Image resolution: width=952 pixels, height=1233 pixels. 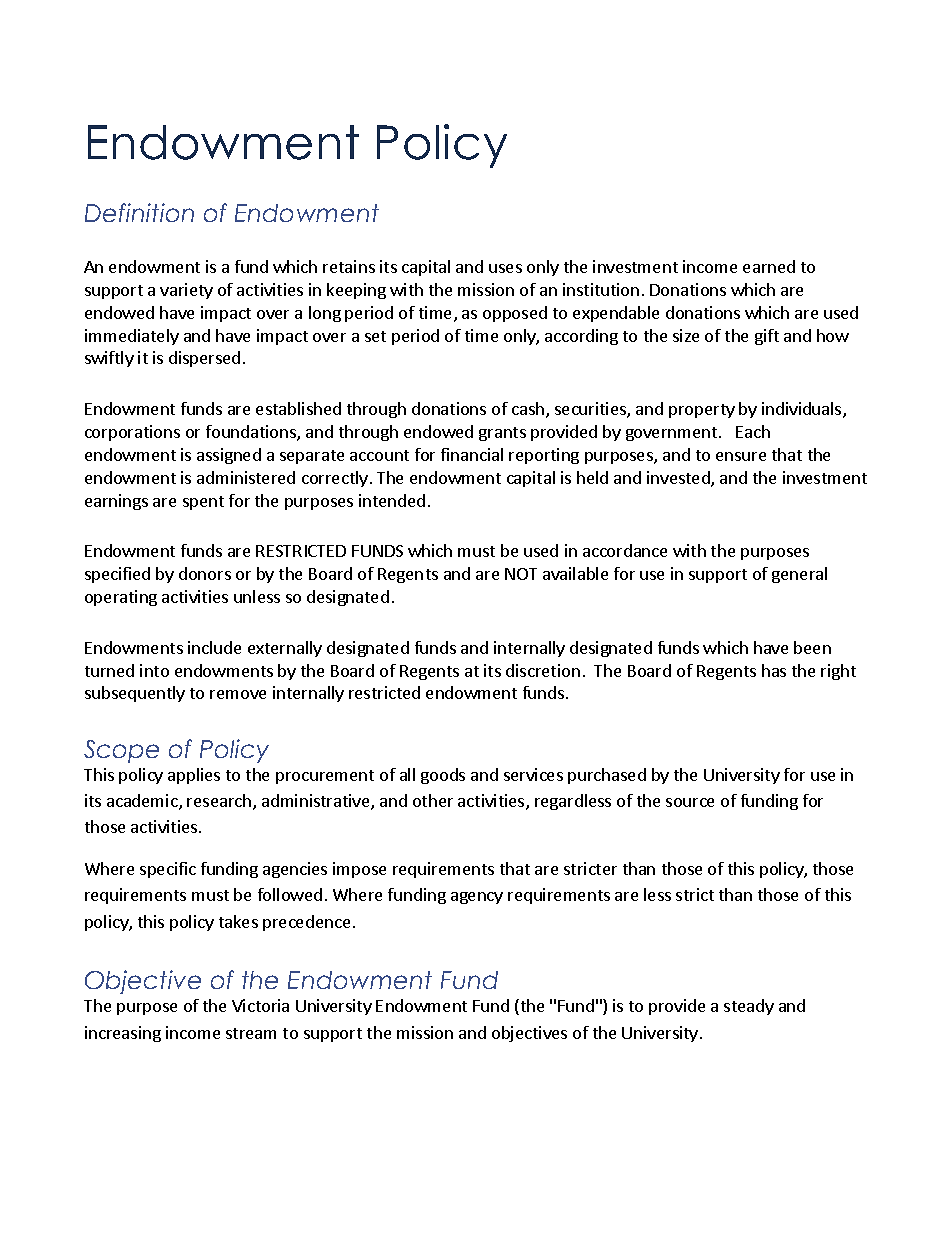 I want to click on NOT, so click(x=521, y=574).
